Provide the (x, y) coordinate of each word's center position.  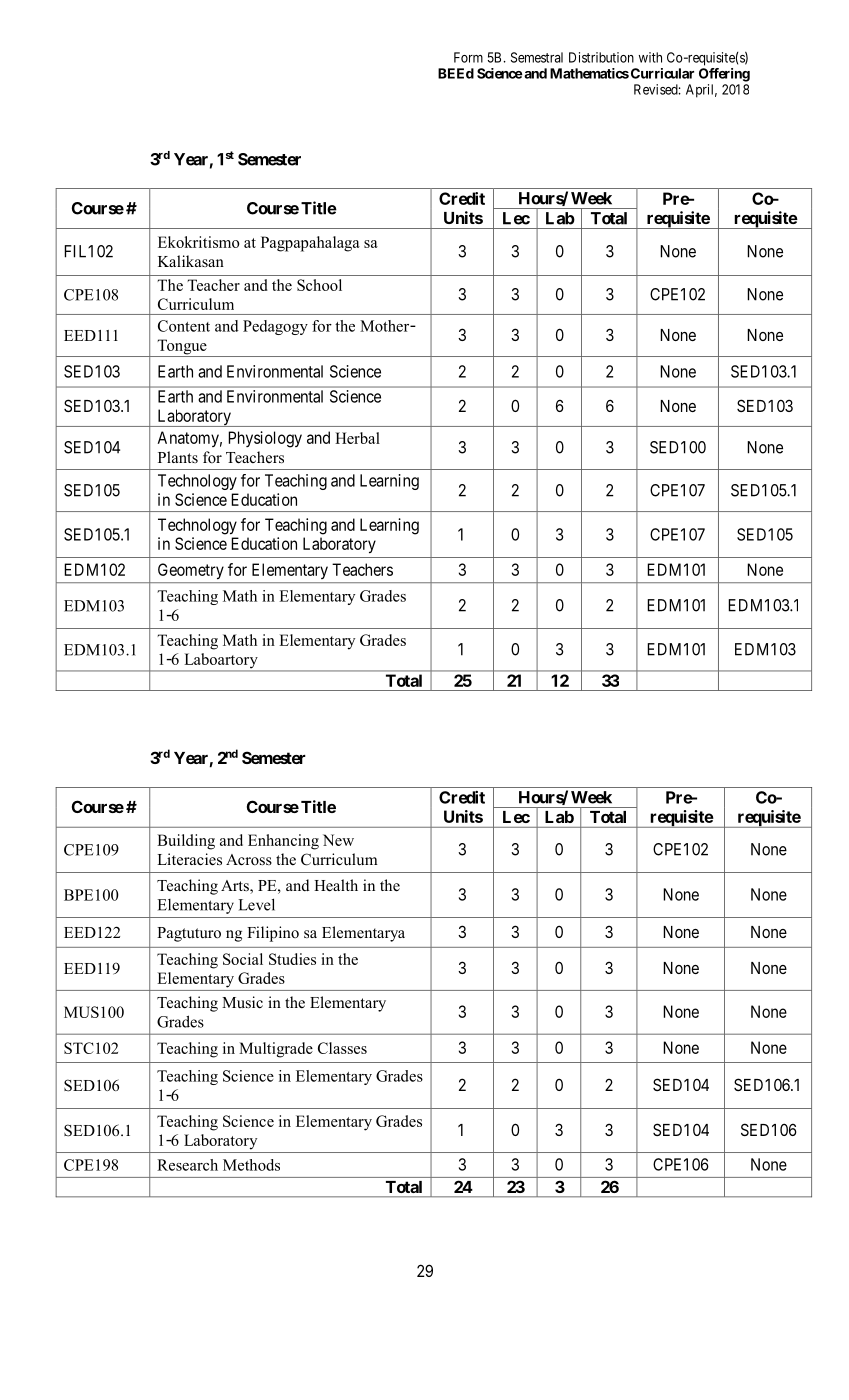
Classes (342, 1048)
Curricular (662, 73)
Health (336, 885)
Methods (251, 1165)
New (338, 840)
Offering (724, 75)
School (319, 285)
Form (468, 57)
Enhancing (283, 842)
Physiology (265, 439)
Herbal (357, 438)
